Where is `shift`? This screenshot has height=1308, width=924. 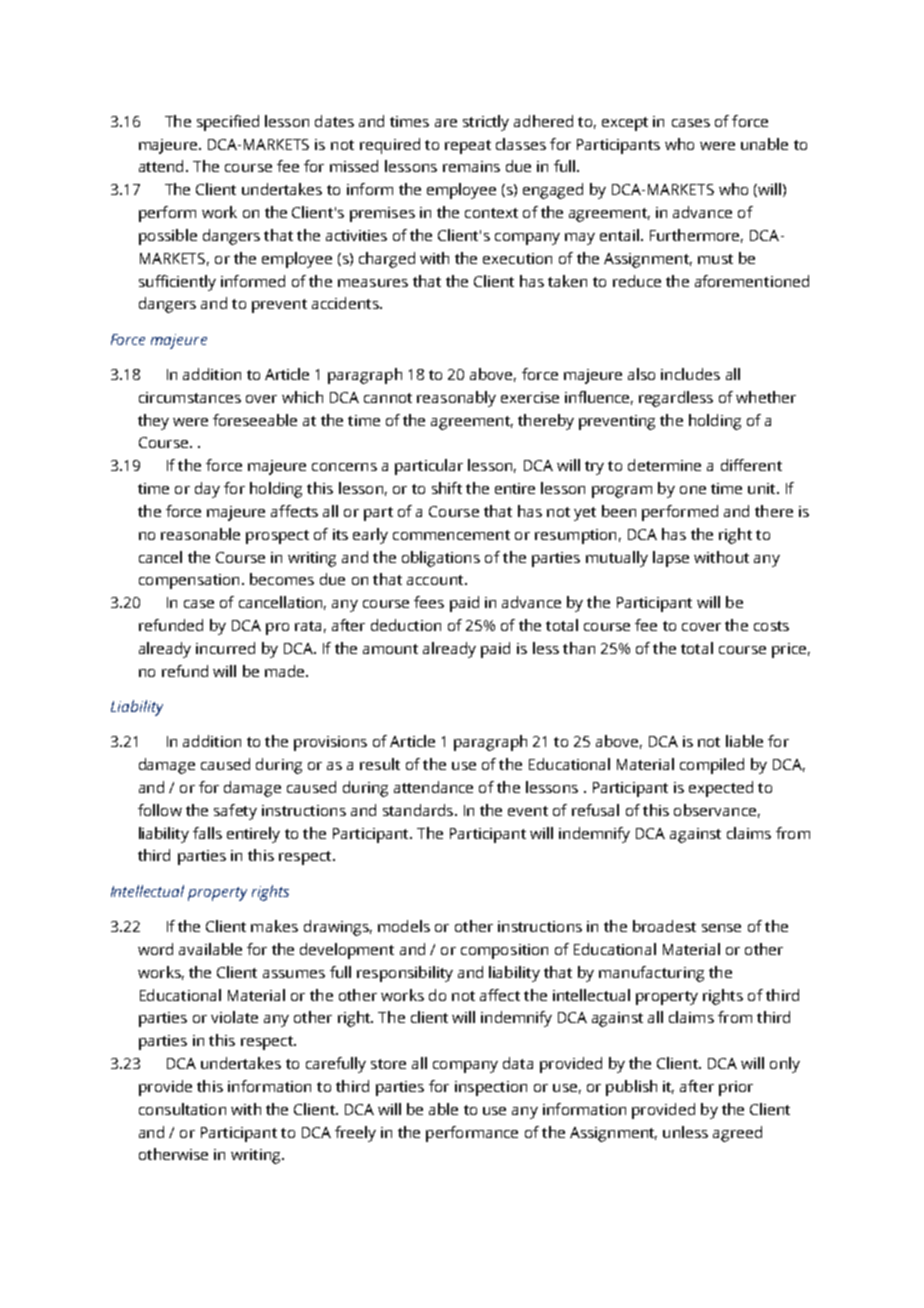
shift is located at coordinates (447, 488).
